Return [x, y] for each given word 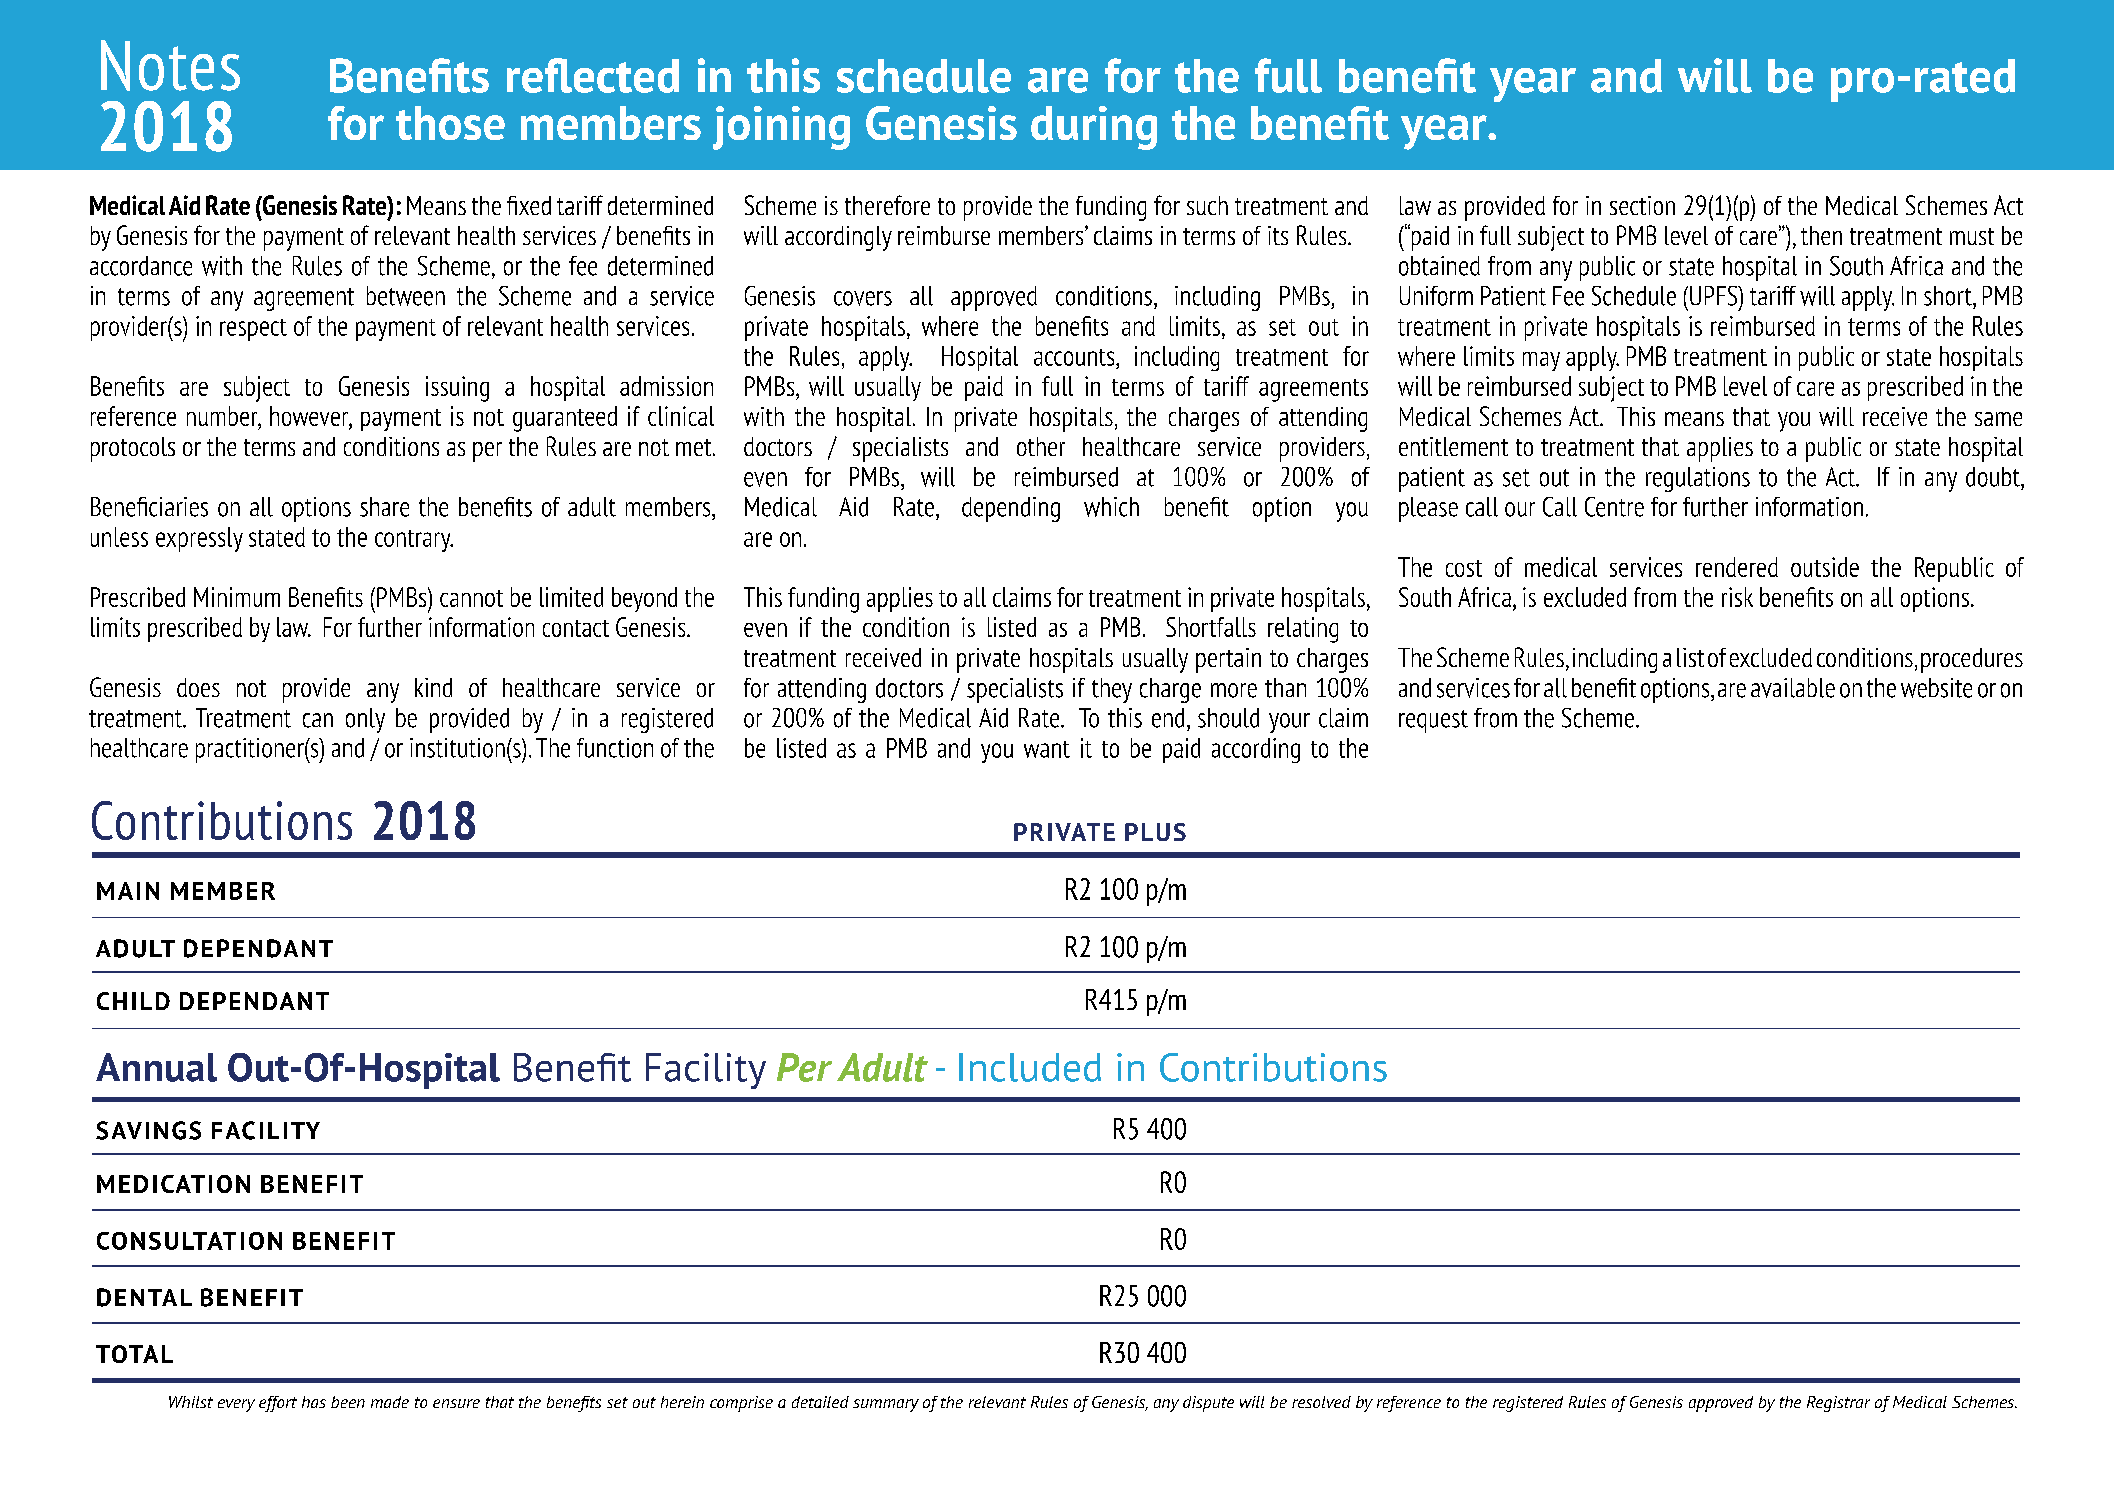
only [365, 720]
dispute [1208, 1404]
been [348, 1402]
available [1793, 688]
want [1047, 749]
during [1094, 128]
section [1642, 205]
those [450, 123]
